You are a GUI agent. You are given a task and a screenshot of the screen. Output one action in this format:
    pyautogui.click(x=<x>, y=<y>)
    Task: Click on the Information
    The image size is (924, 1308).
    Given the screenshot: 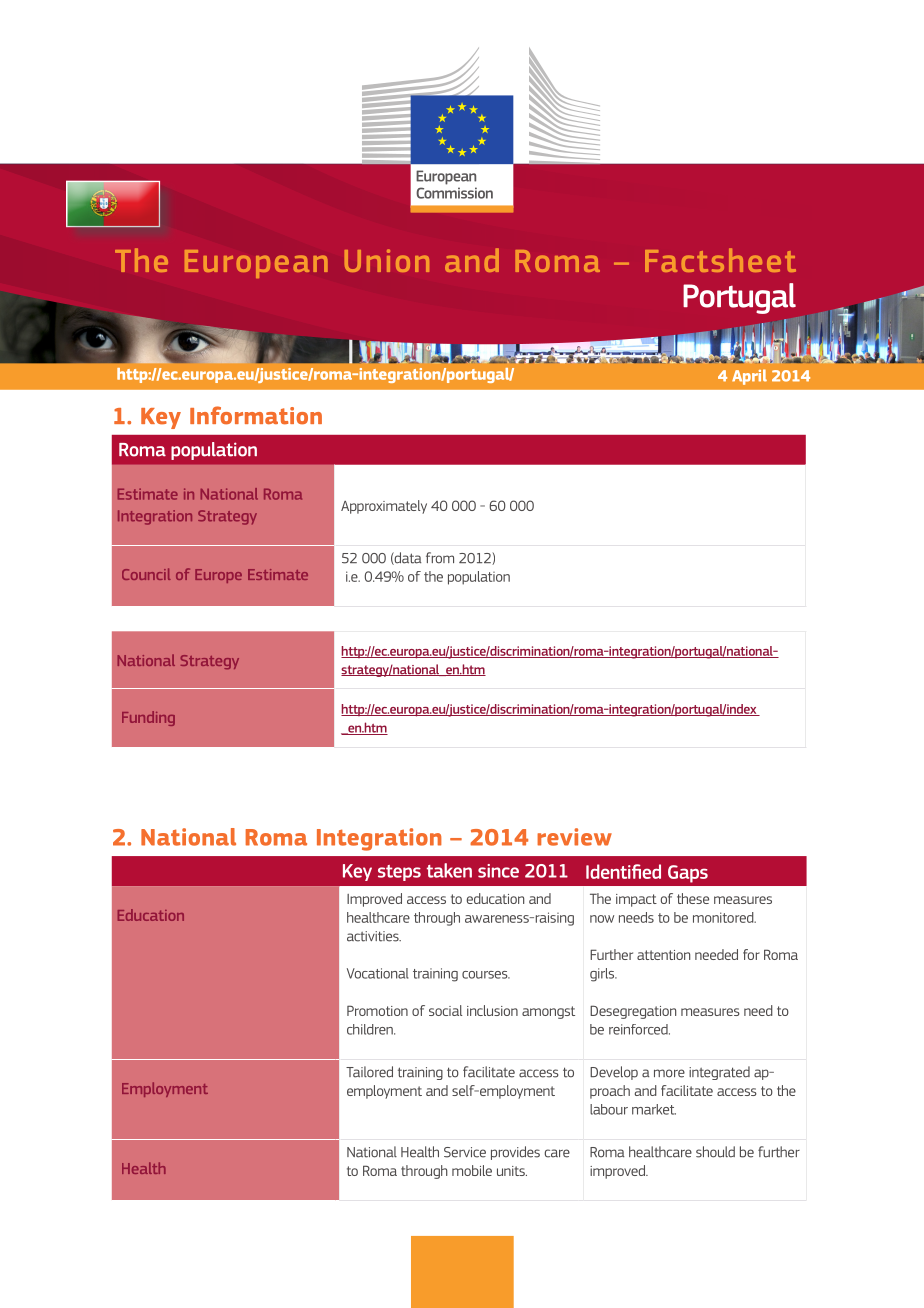 What is the action you would take?
    pyautogui.click(x=256, y=415)
